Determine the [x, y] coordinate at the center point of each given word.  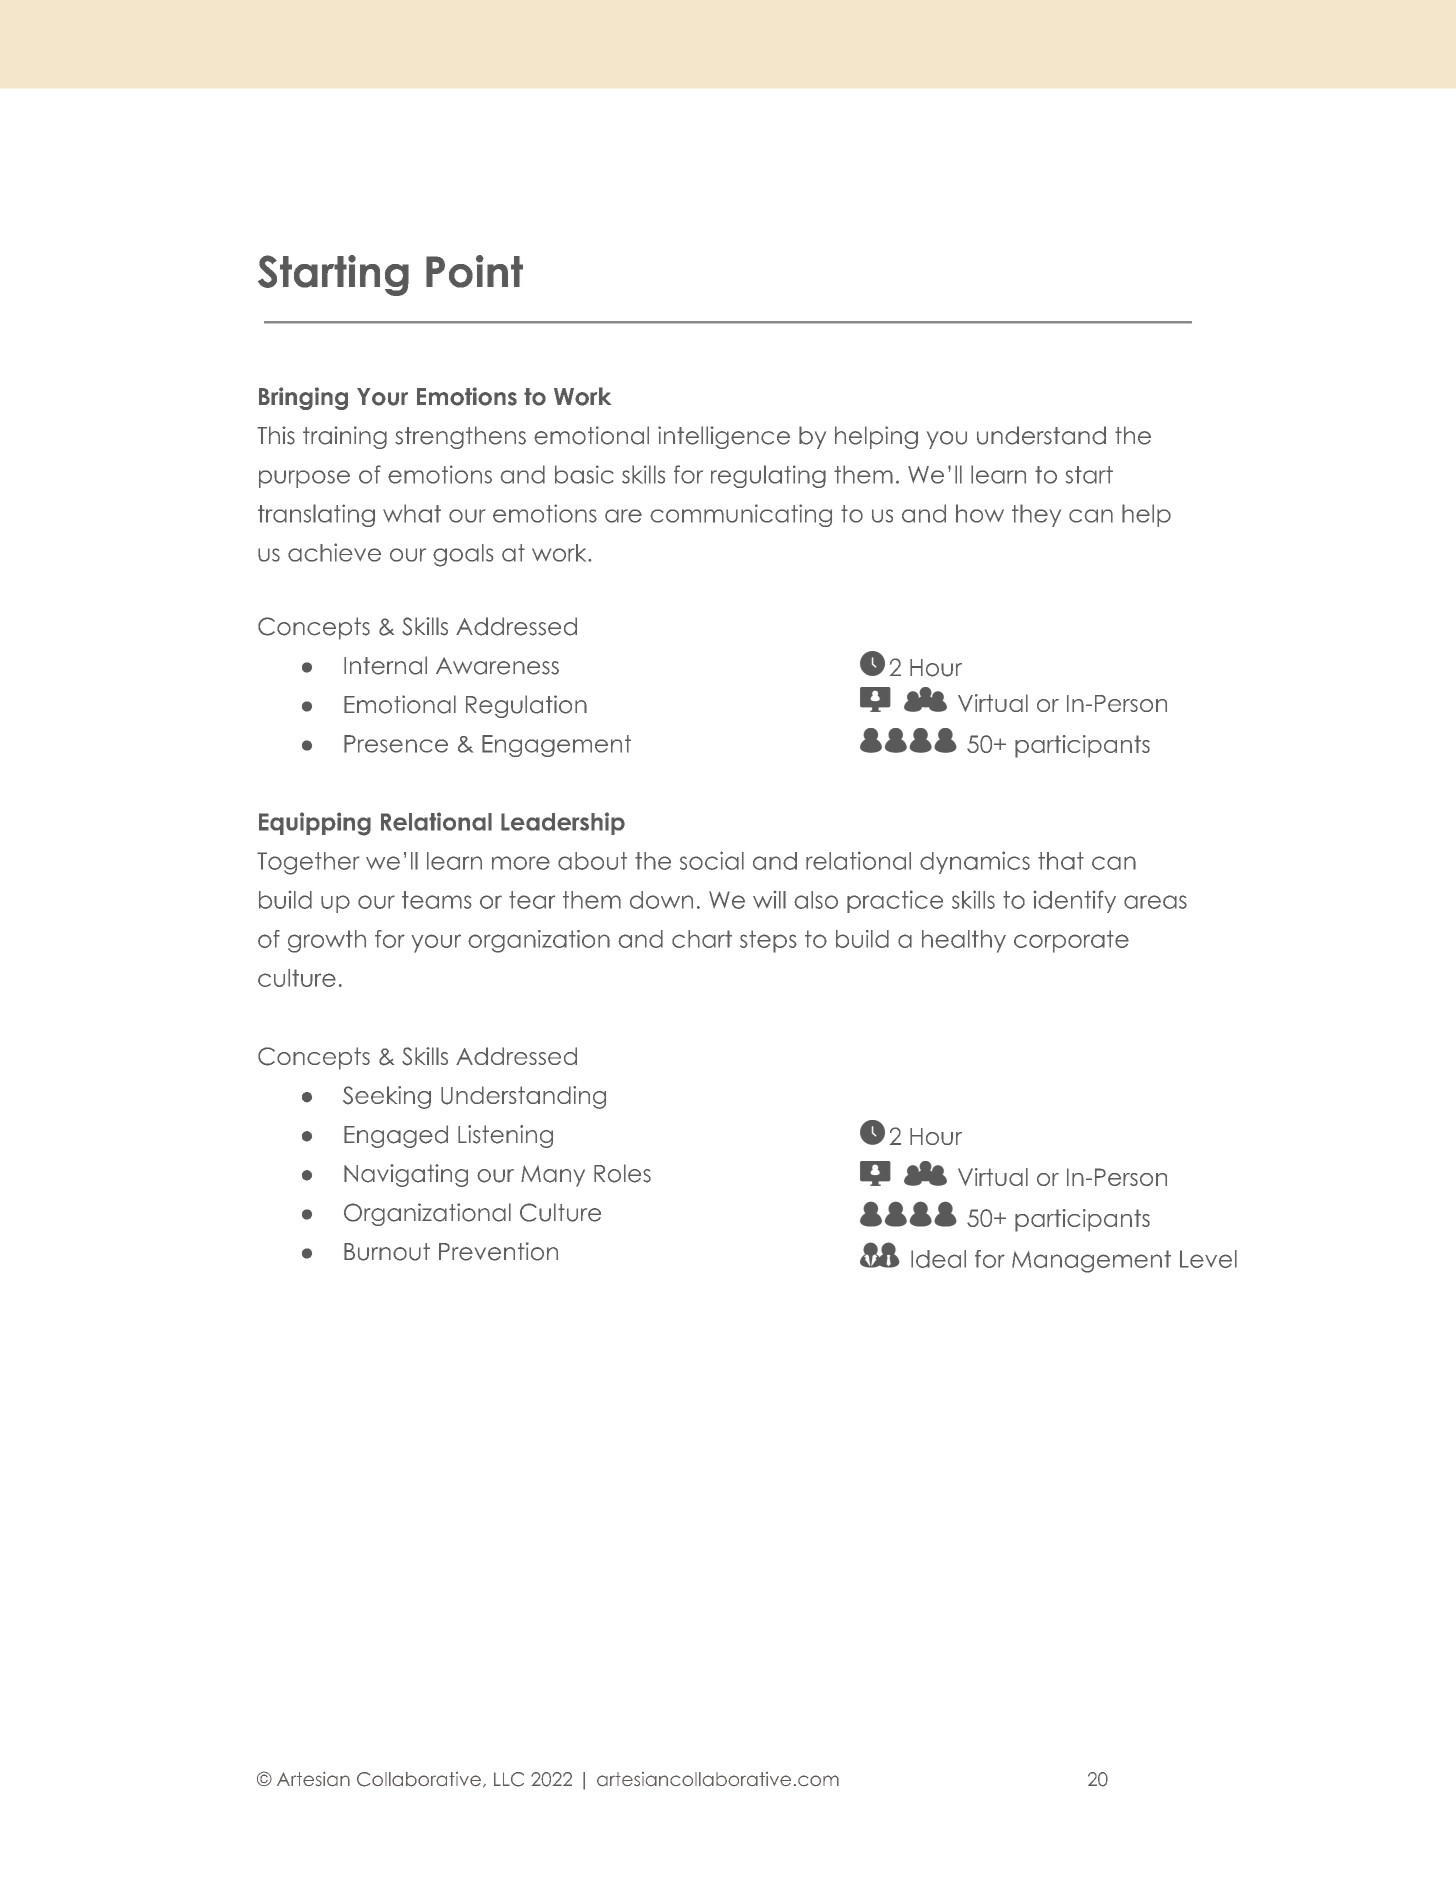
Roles [622, 1173]
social [712, 860]
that [1061, 861]
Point [474, 271]
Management [1091, 1261]
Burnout [387, 1252]
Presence [396, 744]
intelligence [724, 437]
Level [1208, 1259]
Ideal [938, 1259]
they [1036, 515]
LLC [509, 1779]
